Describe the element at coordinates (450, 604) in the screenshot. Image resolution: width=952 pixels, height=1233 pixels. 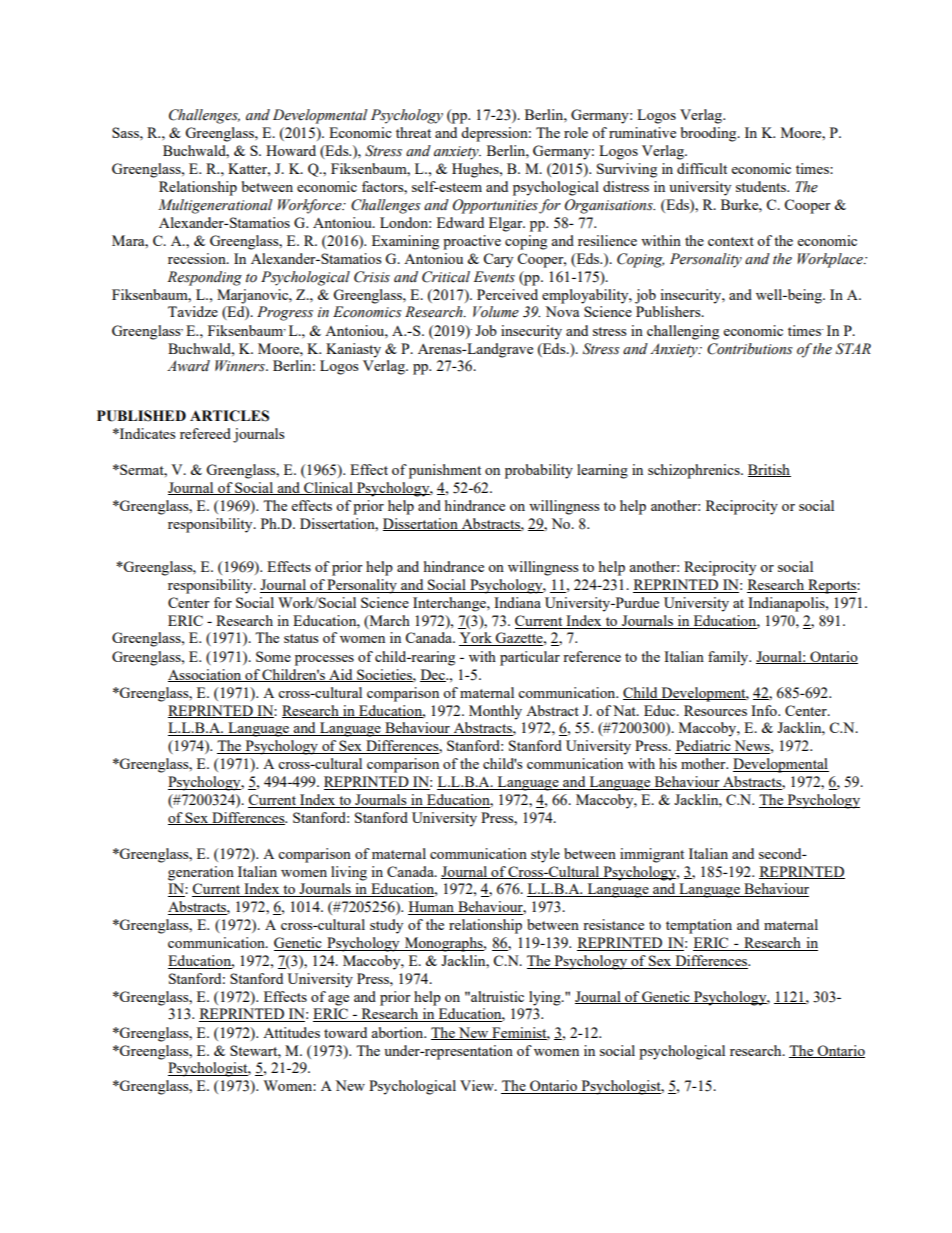
I see `Interchange` at that location.
